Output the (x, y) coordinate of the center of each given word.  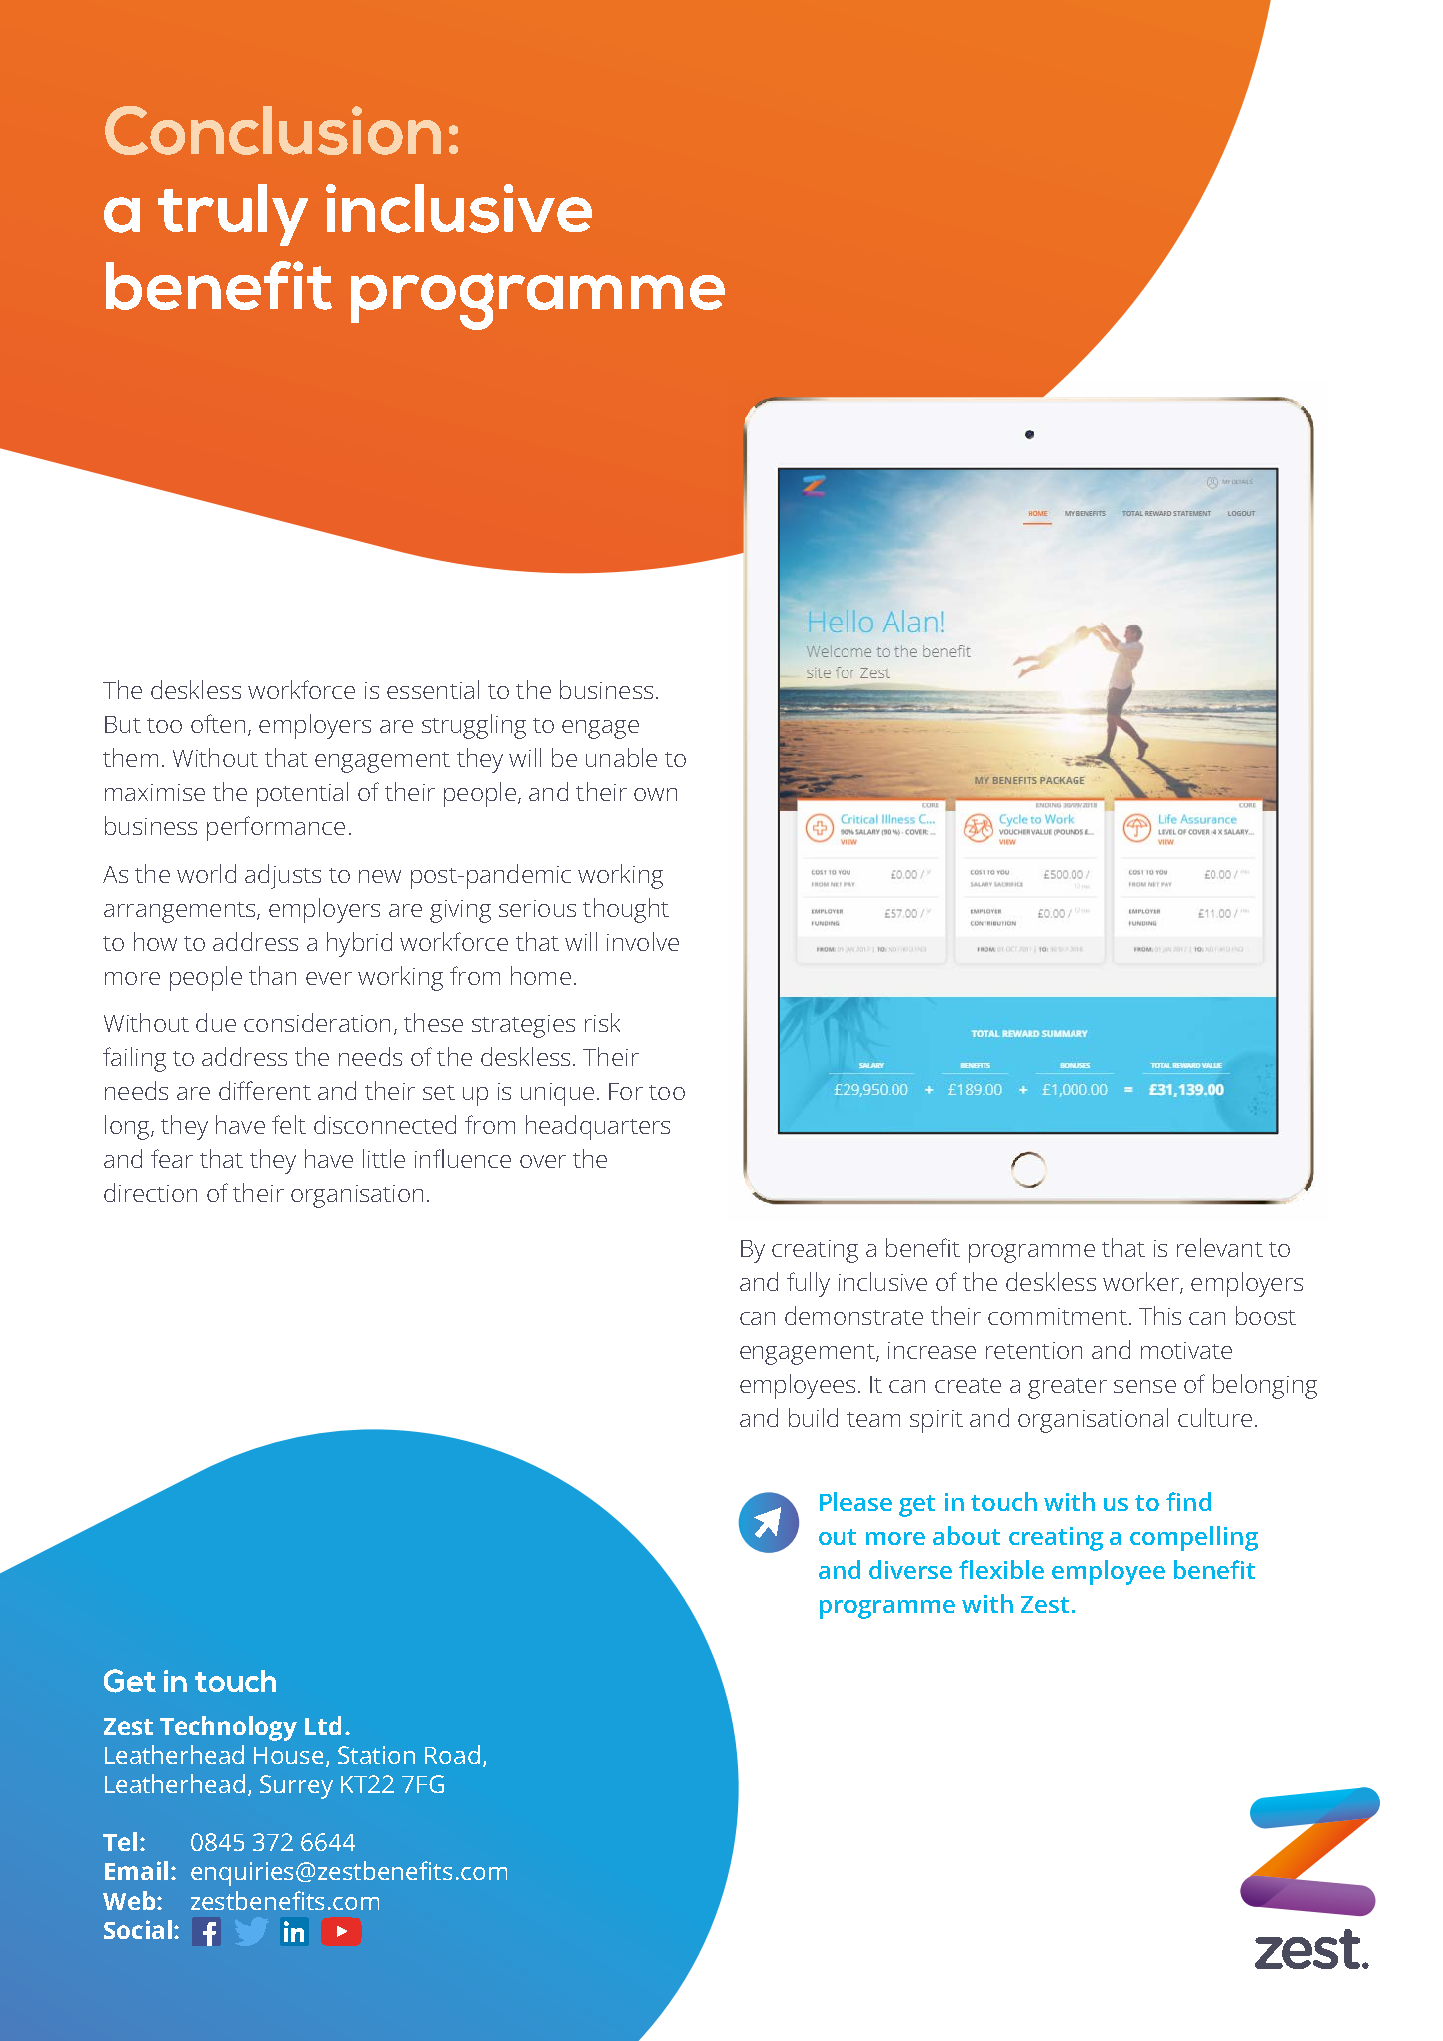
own (655, 794)
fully (808, 1284)
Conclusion (273, 130)
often (218, 723)
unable (621, 757)
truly (233, 215)
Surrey (296, 1787)
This (1160, 1315)
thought (626, 910)
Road (452, 1754)
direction (150, 1192)
